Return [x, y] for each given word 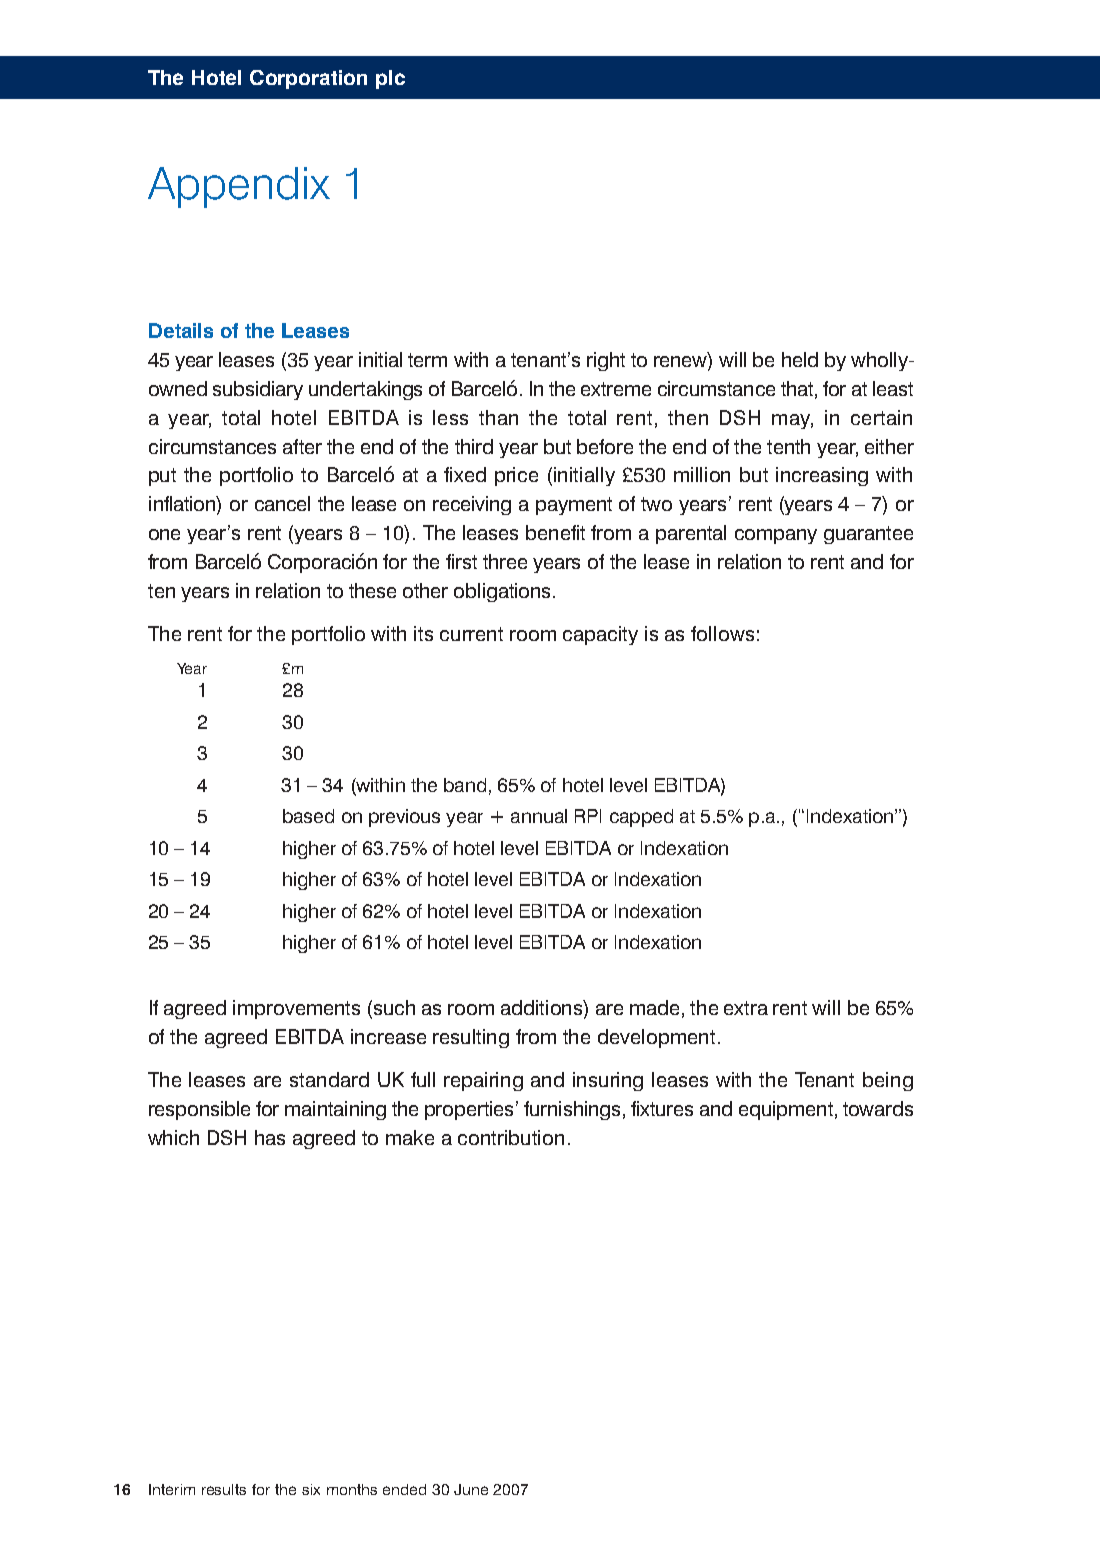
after [302, 446]
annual [539, 816]
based [308, 816]
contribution [511, 1137]
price [516, 476]
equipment [786, 1110]
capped [641, 818]
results [224, 1489]
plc [390, 79]
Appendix [239, 187]
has [270, 1137]
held [800, 359]
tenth [788, 446]
